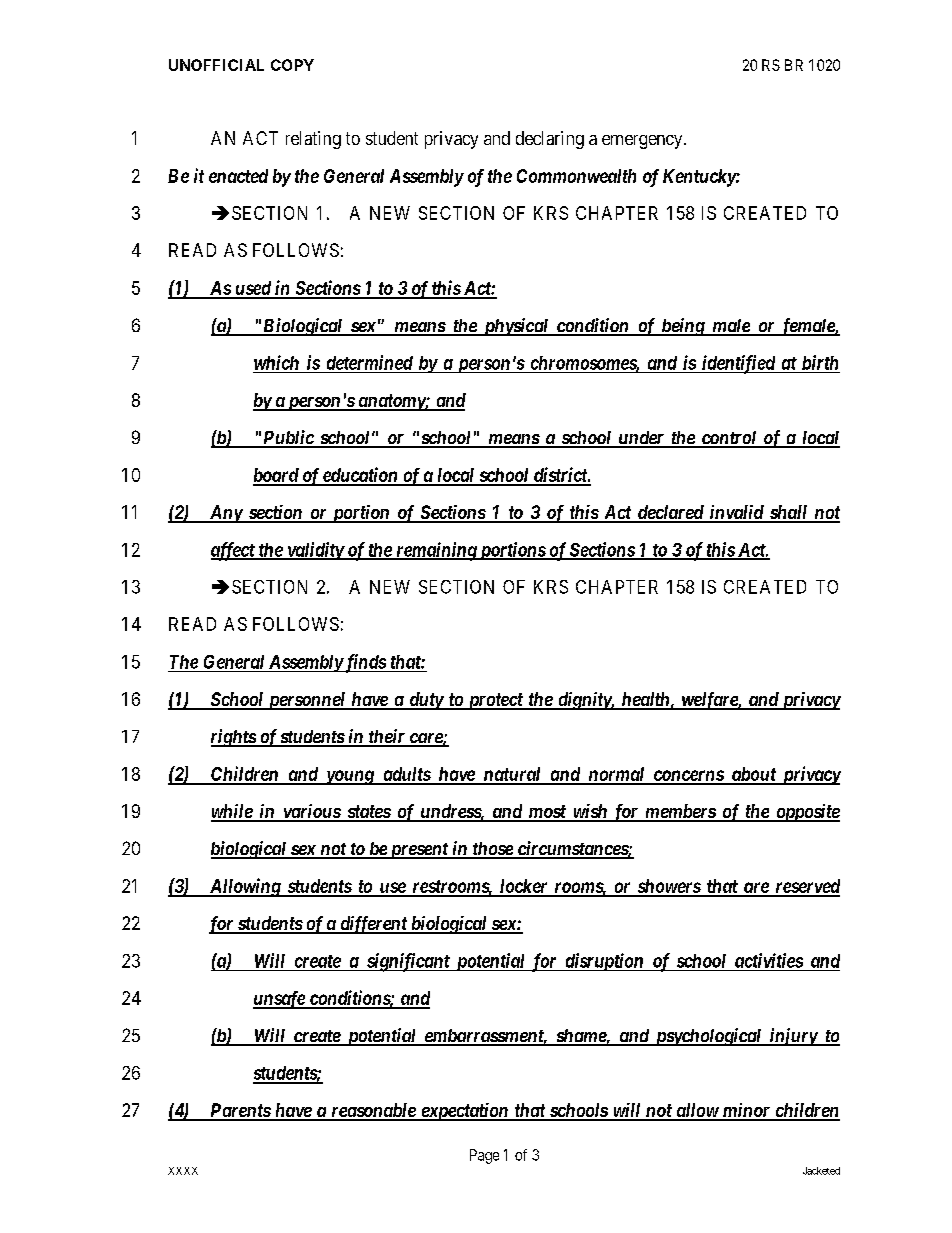 The image size is (952, 1233). Describe the element at coordinates (183, 1171) in the screenshot. I see `XXXX` at that location.
